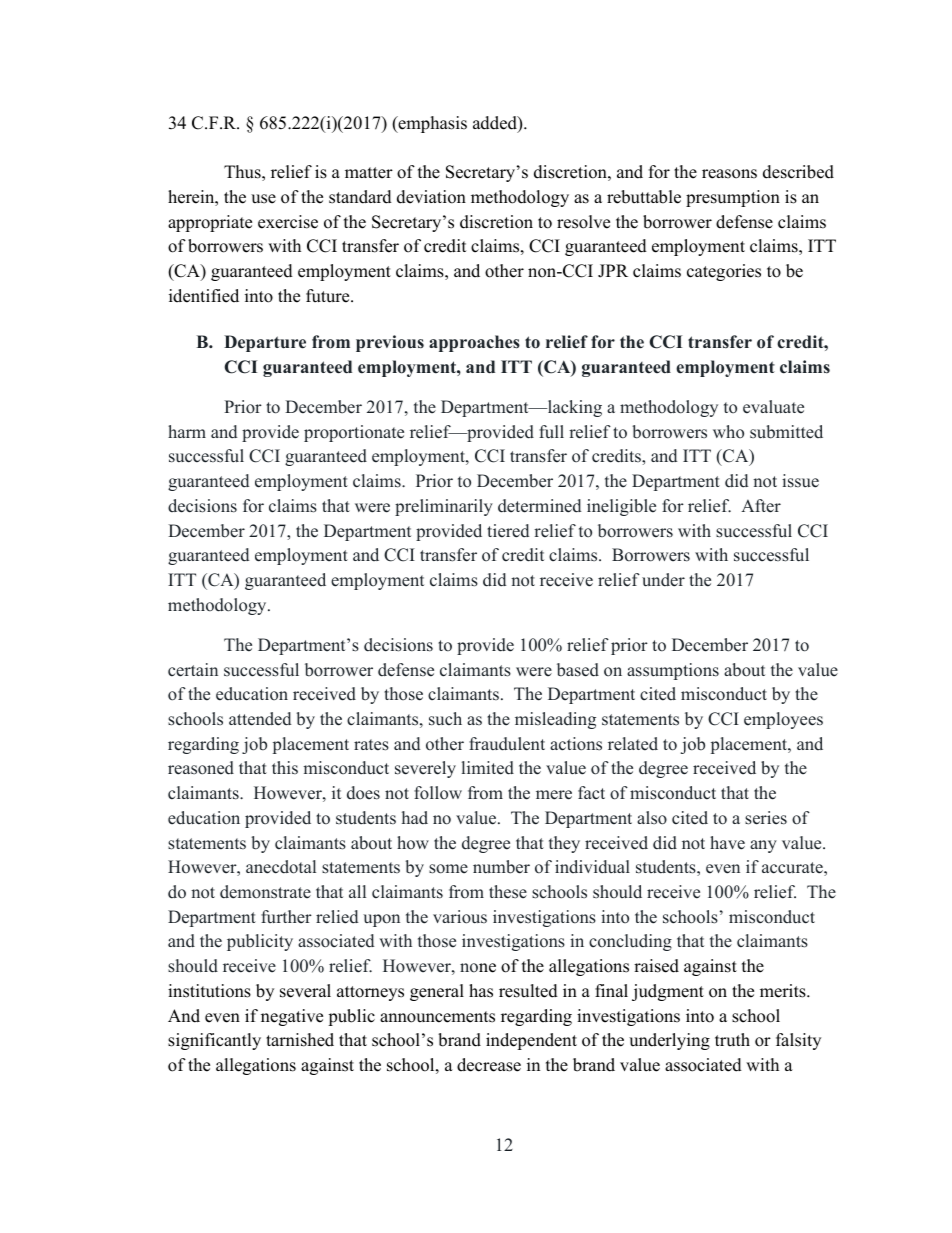 The width and height of the screenshot is (952, 1233). I want to click on tarnished, so click(300, 1040).
